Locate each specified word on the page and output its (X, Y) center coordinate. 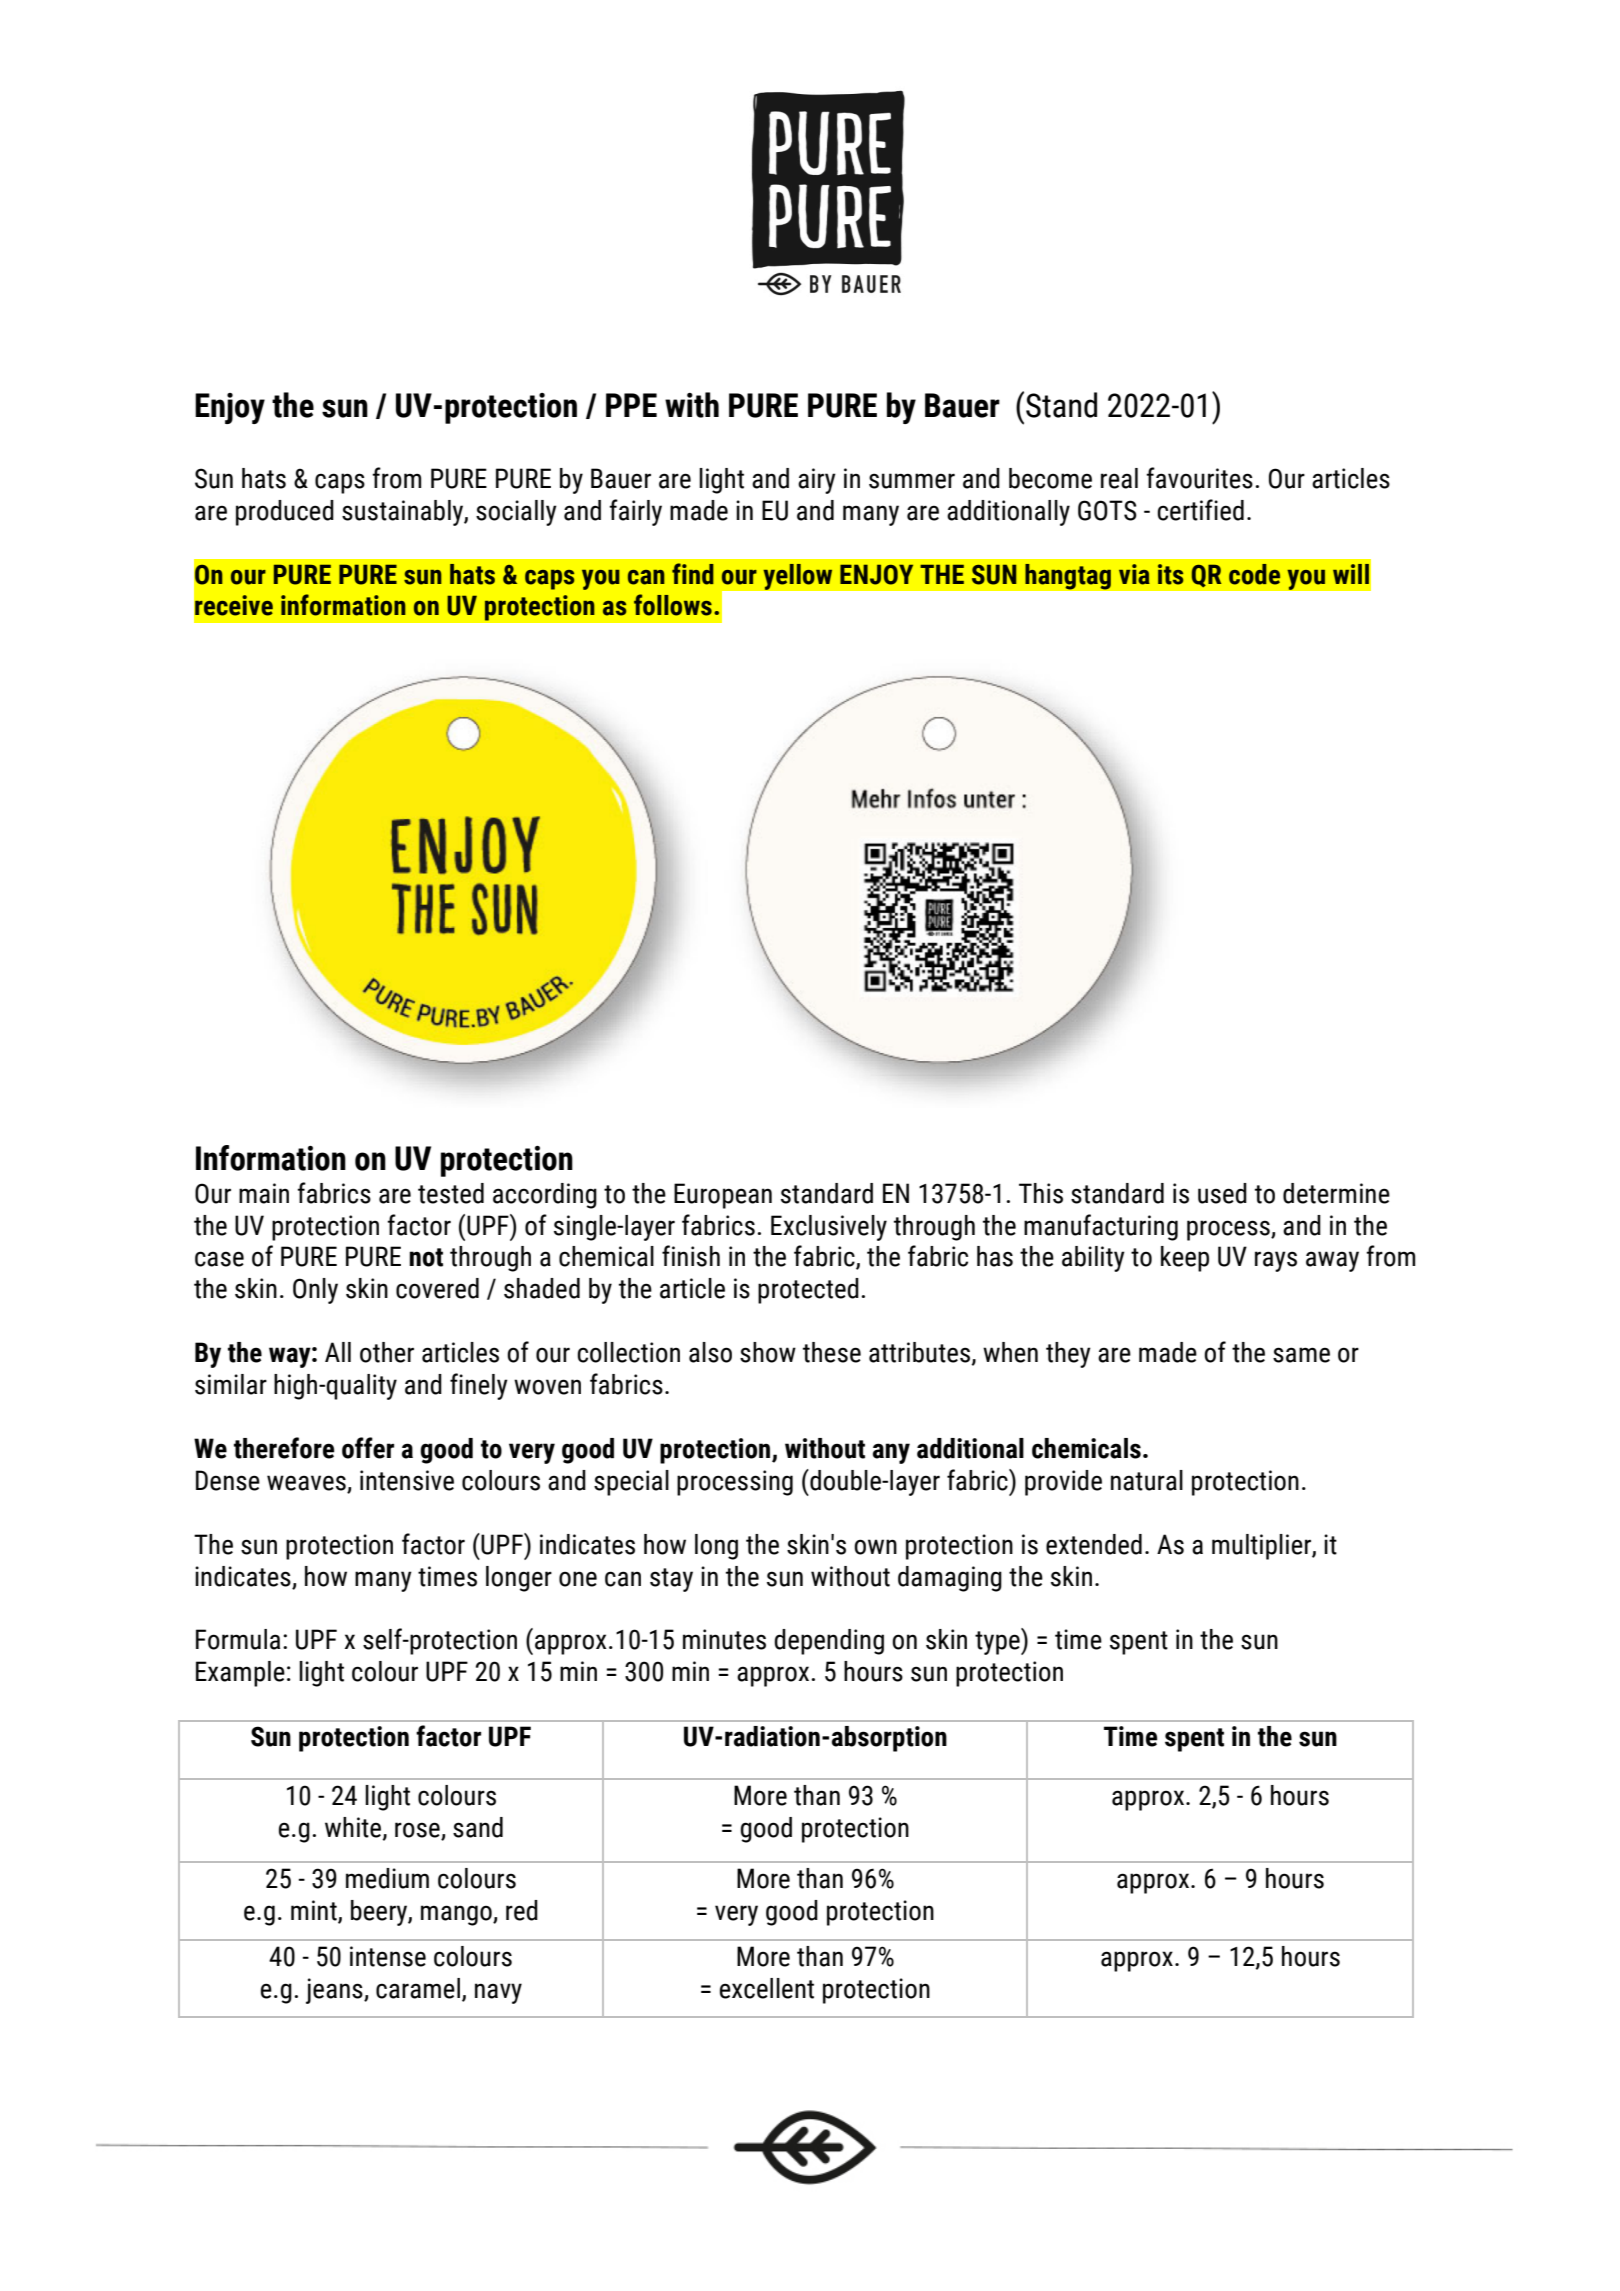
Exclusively (829, 1228)
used (1222, 1193)
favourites (1199, 478)
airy (817, 481)
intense (388, 1956)
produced (285, 513)
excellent (767, 1988)
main (264, 1193)
